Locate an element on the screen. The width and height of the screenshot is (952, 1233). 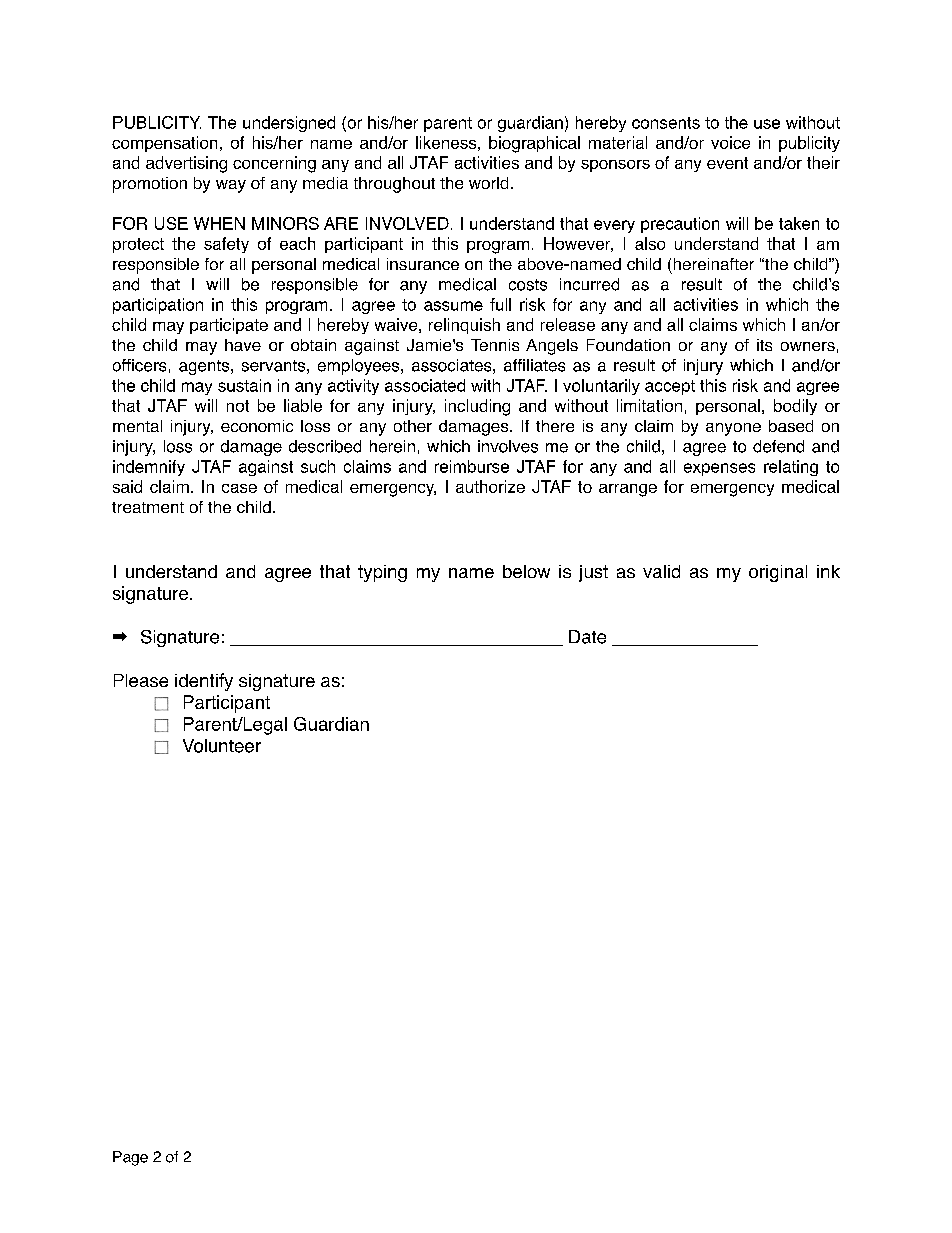
expenses is located at coordinates (719, 469).
